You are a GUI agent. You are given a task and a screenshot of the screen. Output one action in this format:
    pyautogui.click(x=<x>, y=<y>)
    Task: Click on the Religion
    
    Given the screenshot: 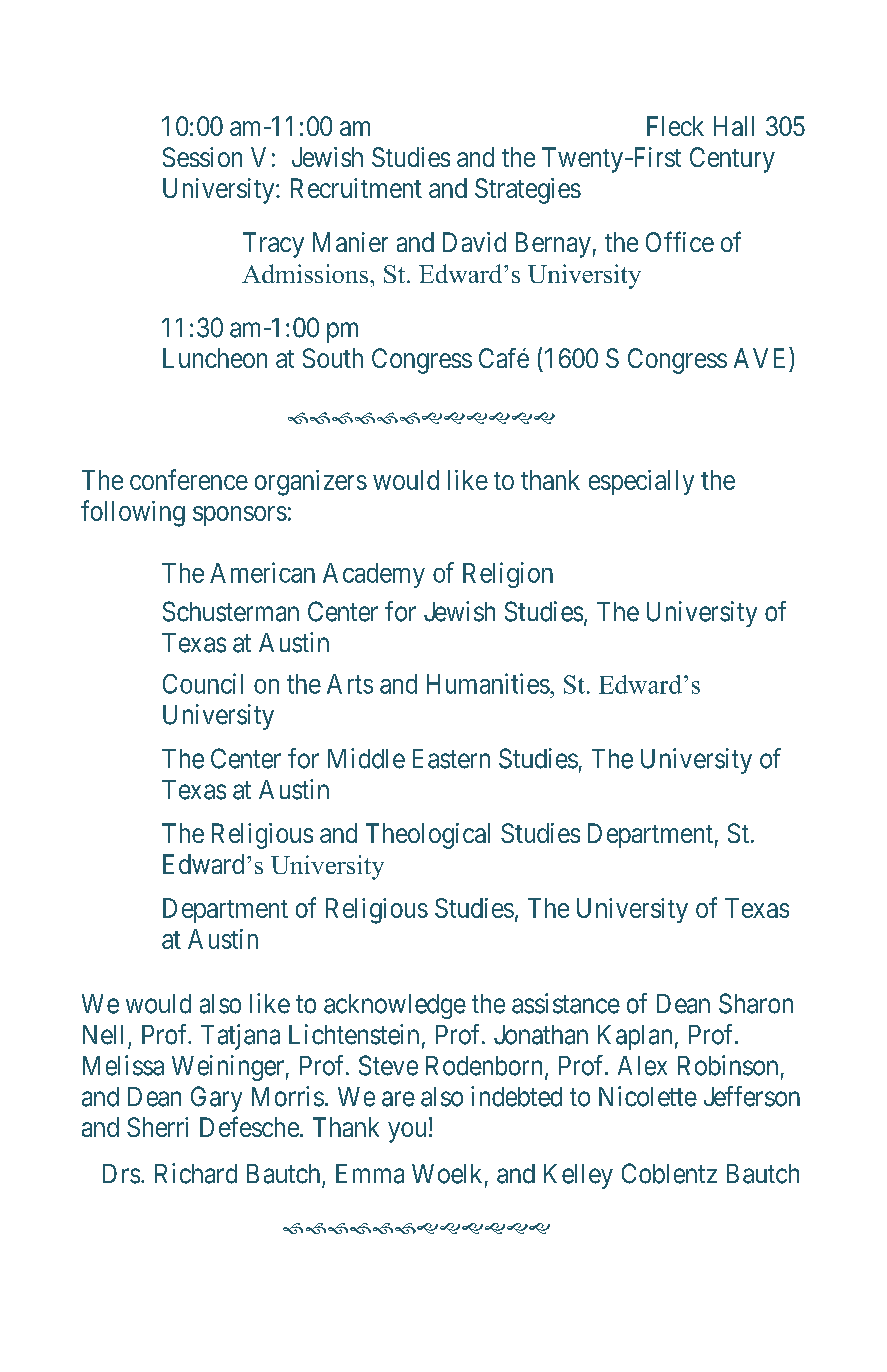 What is the action you would take?
    pyautogui.click(x=508, y=575)
